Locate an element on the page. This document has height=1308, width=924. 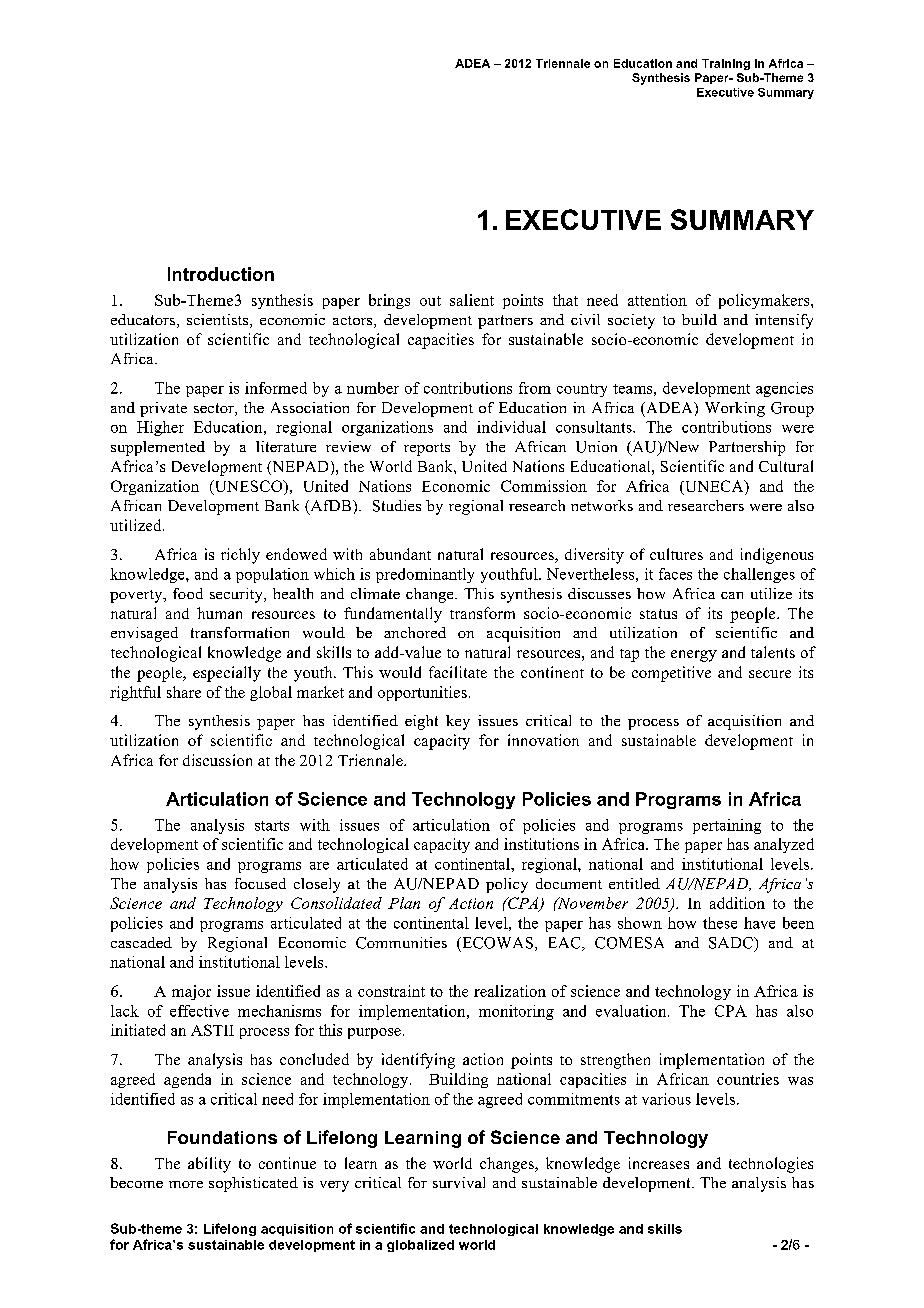
Training is located at coordinates (726, 64).
